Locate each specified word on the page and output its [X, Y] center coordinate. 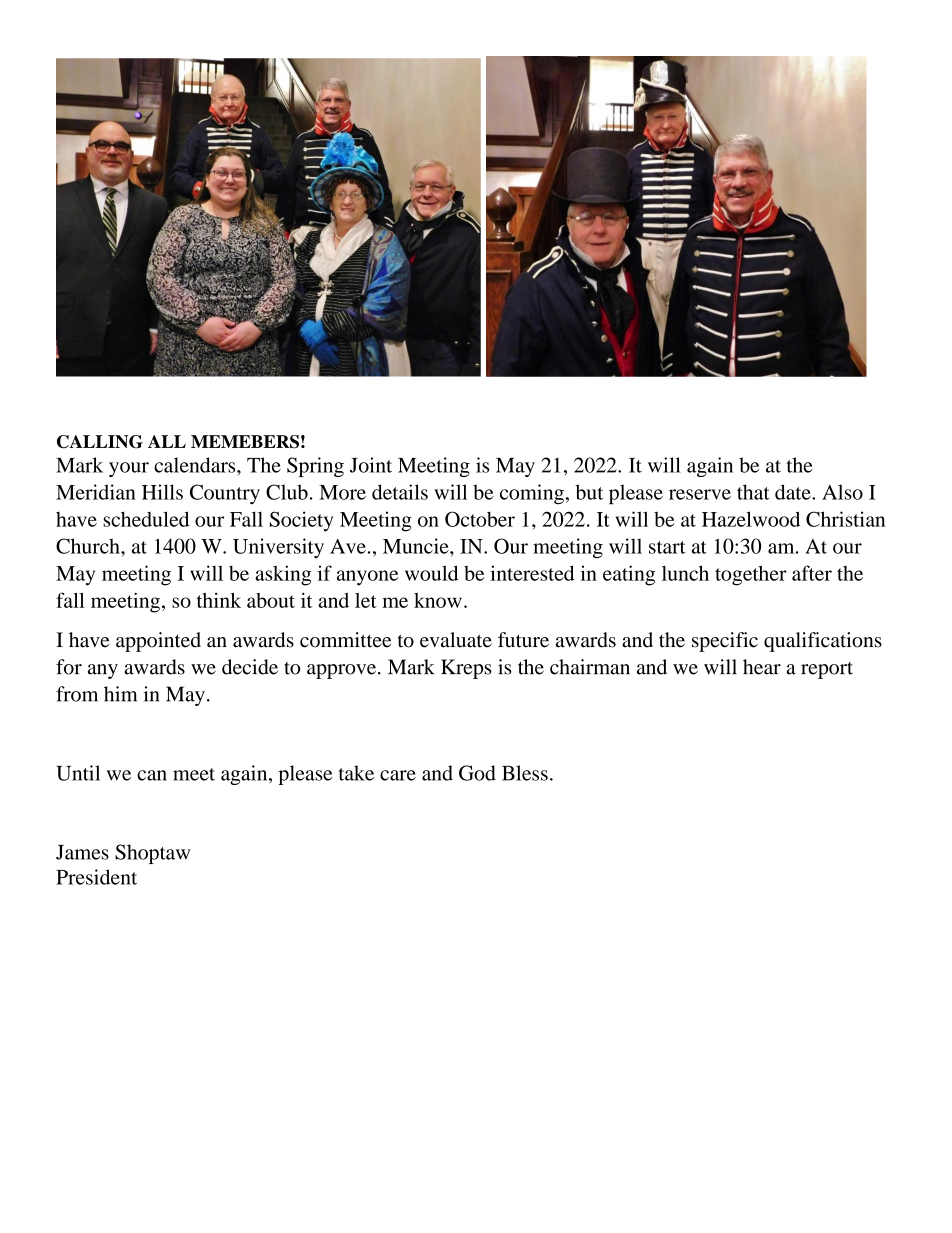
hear [762, 667]
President [96, 877]
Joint [371, 465]
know [438, 600]
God [477, 773]
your [129, 469]
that [753, 492]
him [120, 694]
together [751, 575]
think [219, 600]
